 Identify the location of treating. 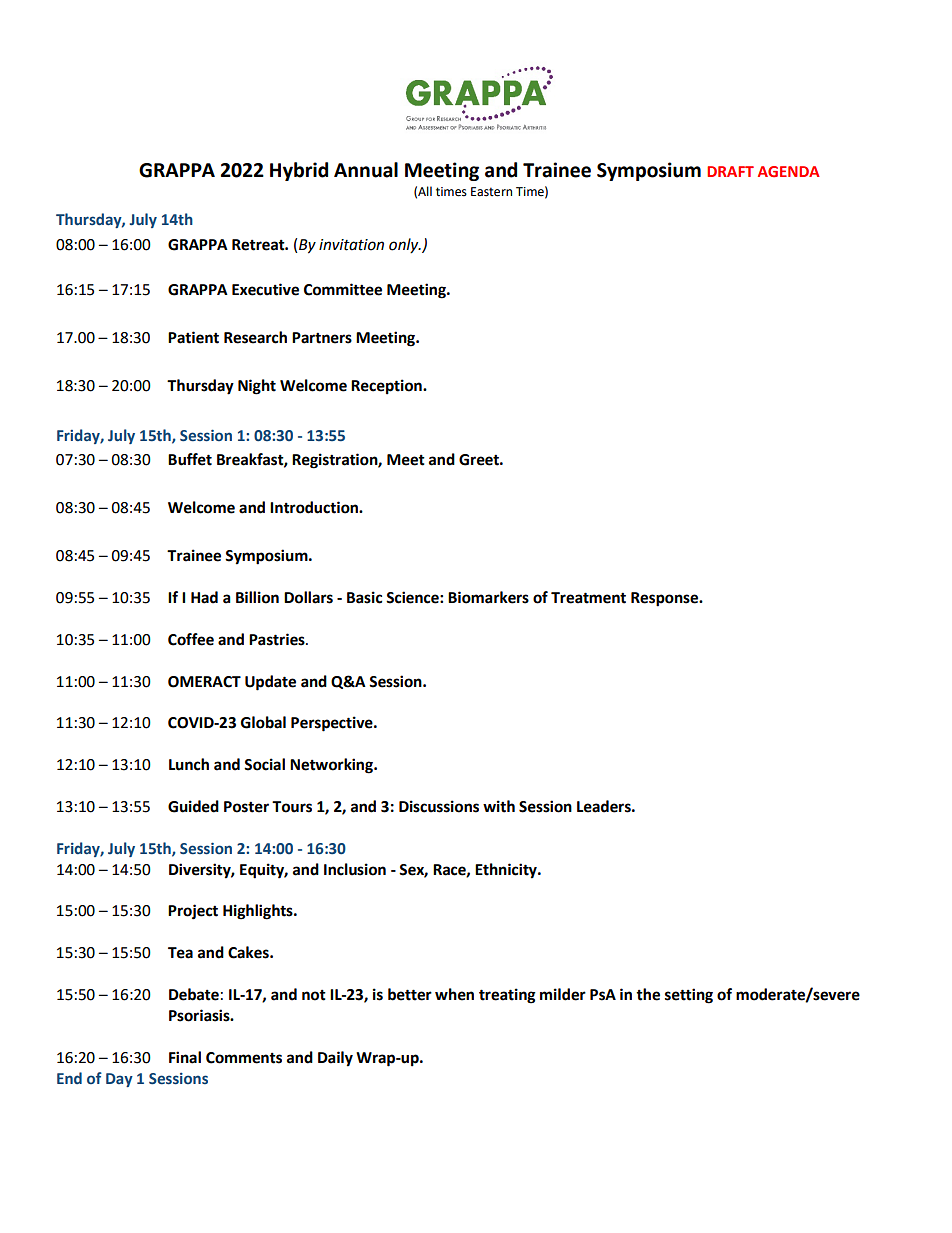
(507, 996).
